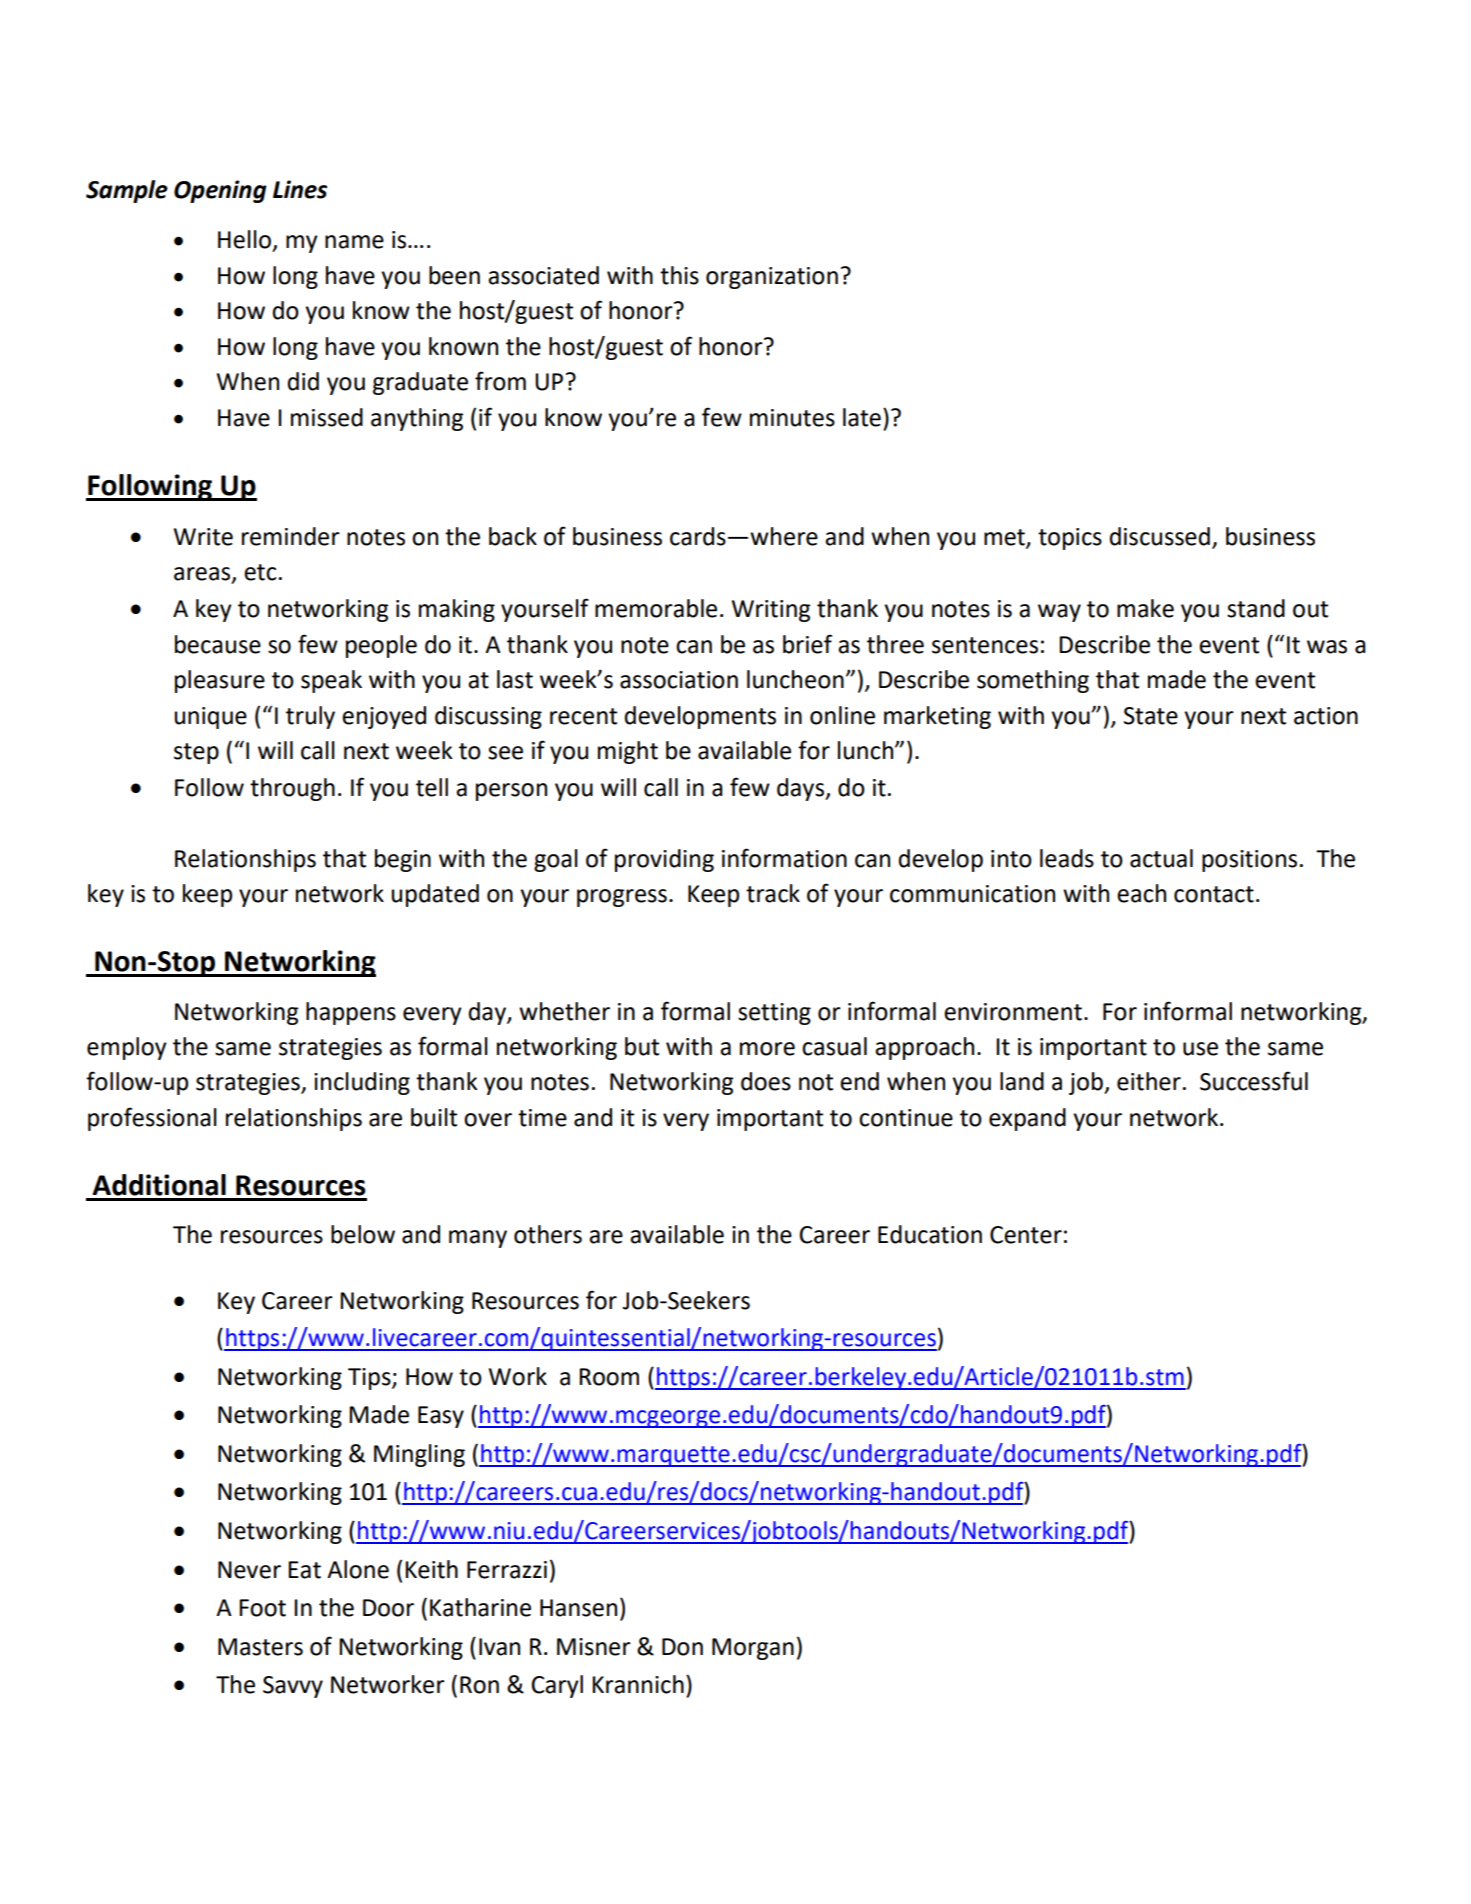 This page has width=1471, height=1904. What do you see at coordinates (1149, 1081) in the page?
I see `either` at bounding box center [1149, 1081].
